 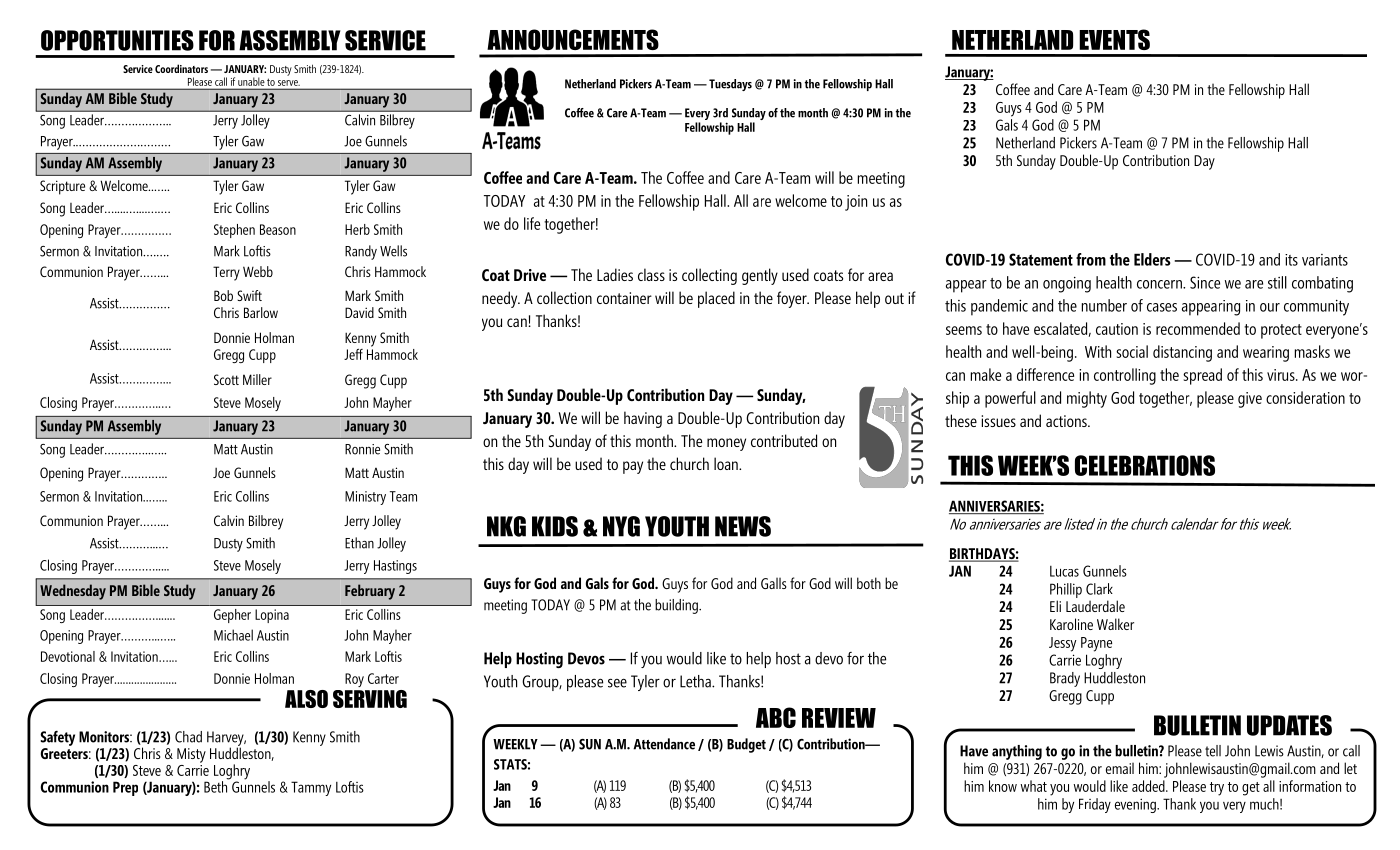 What do you see at coordinates (226, 379) in the screenshot?
I see `Scott` at bounding box center [226, 379].
